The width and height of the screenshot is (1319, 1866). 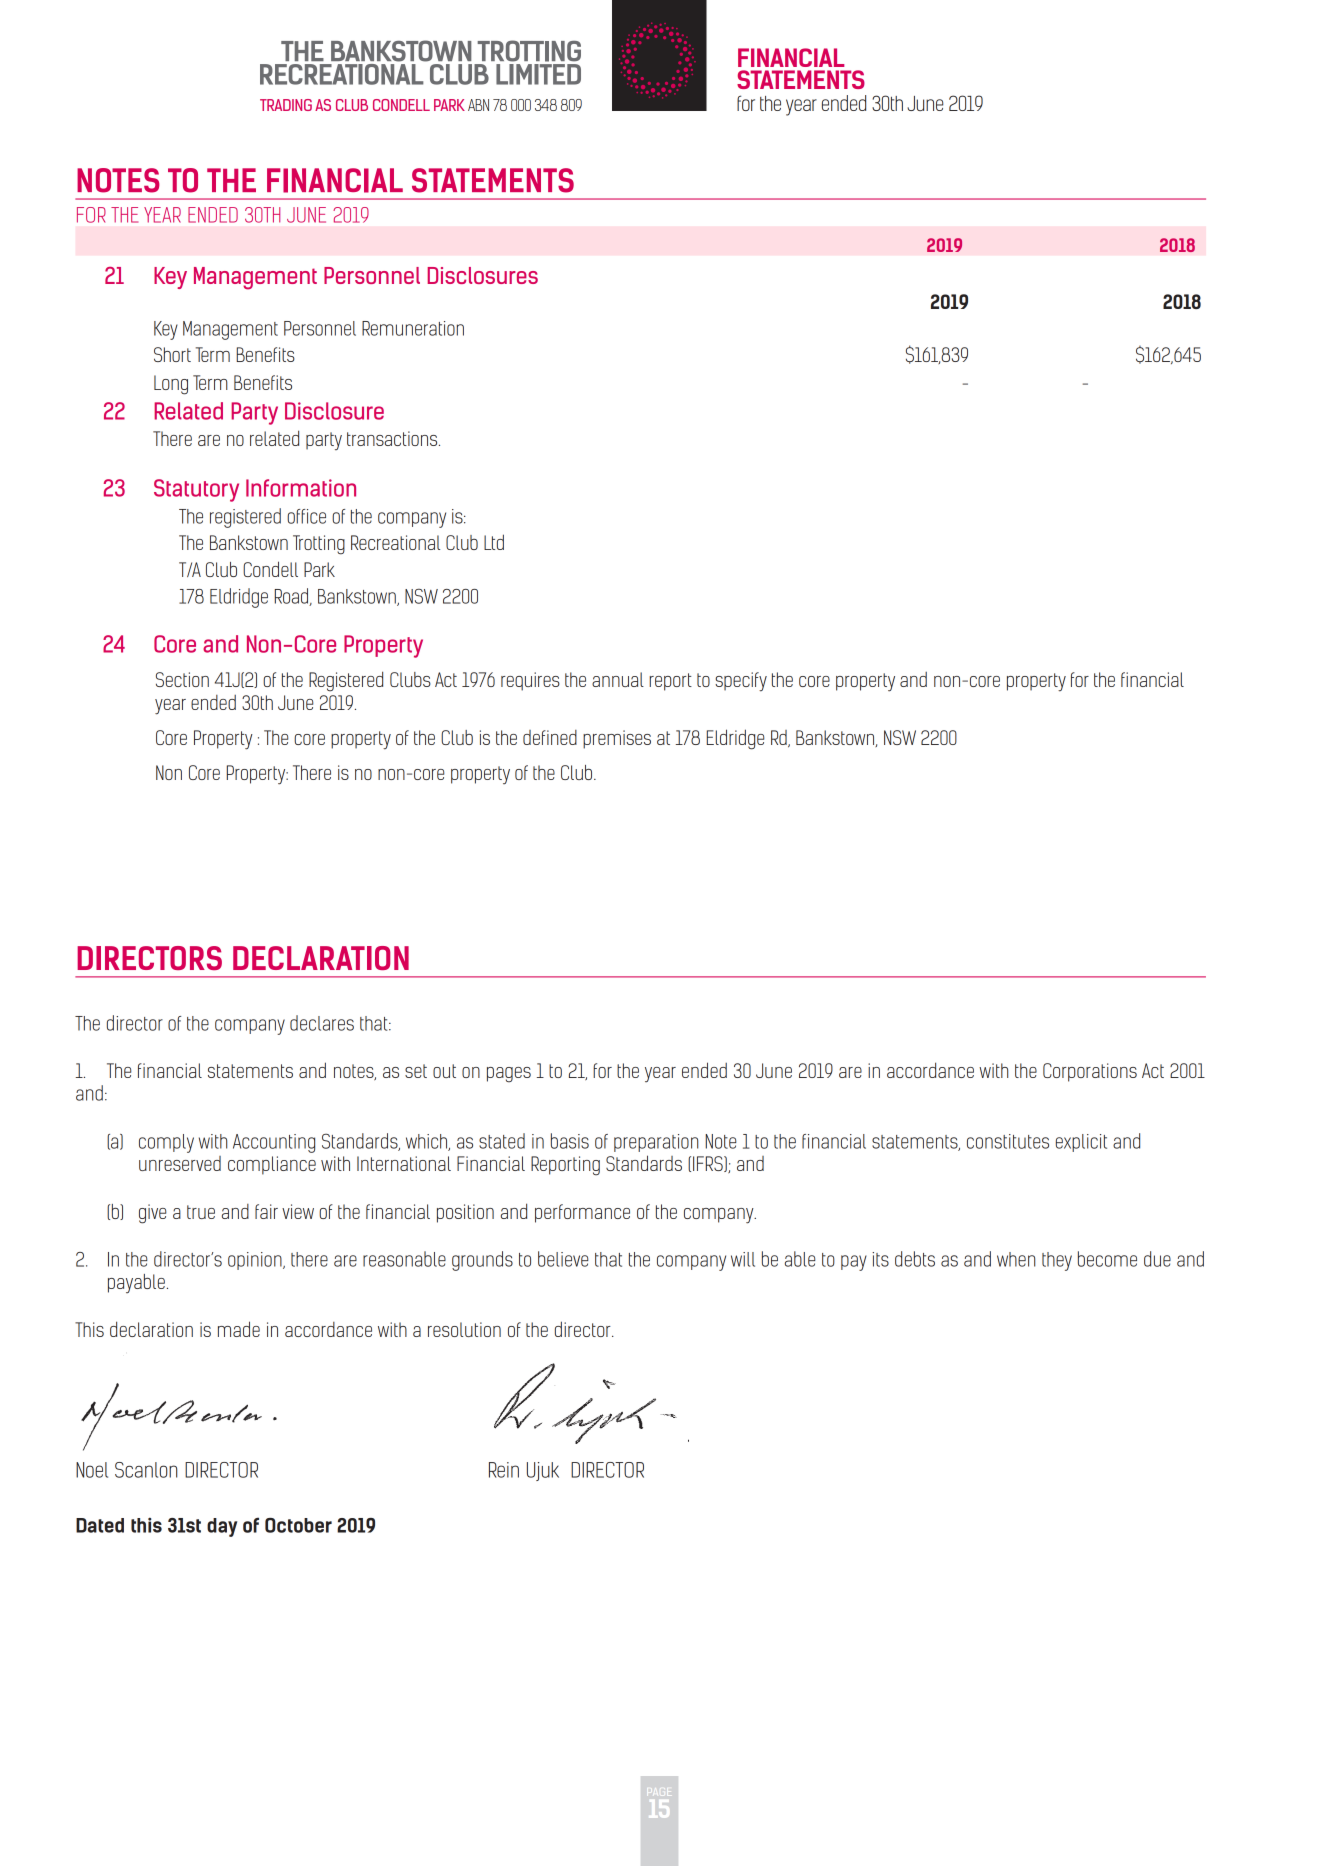 I want to click on ABN, so click(x=478, y=105).
